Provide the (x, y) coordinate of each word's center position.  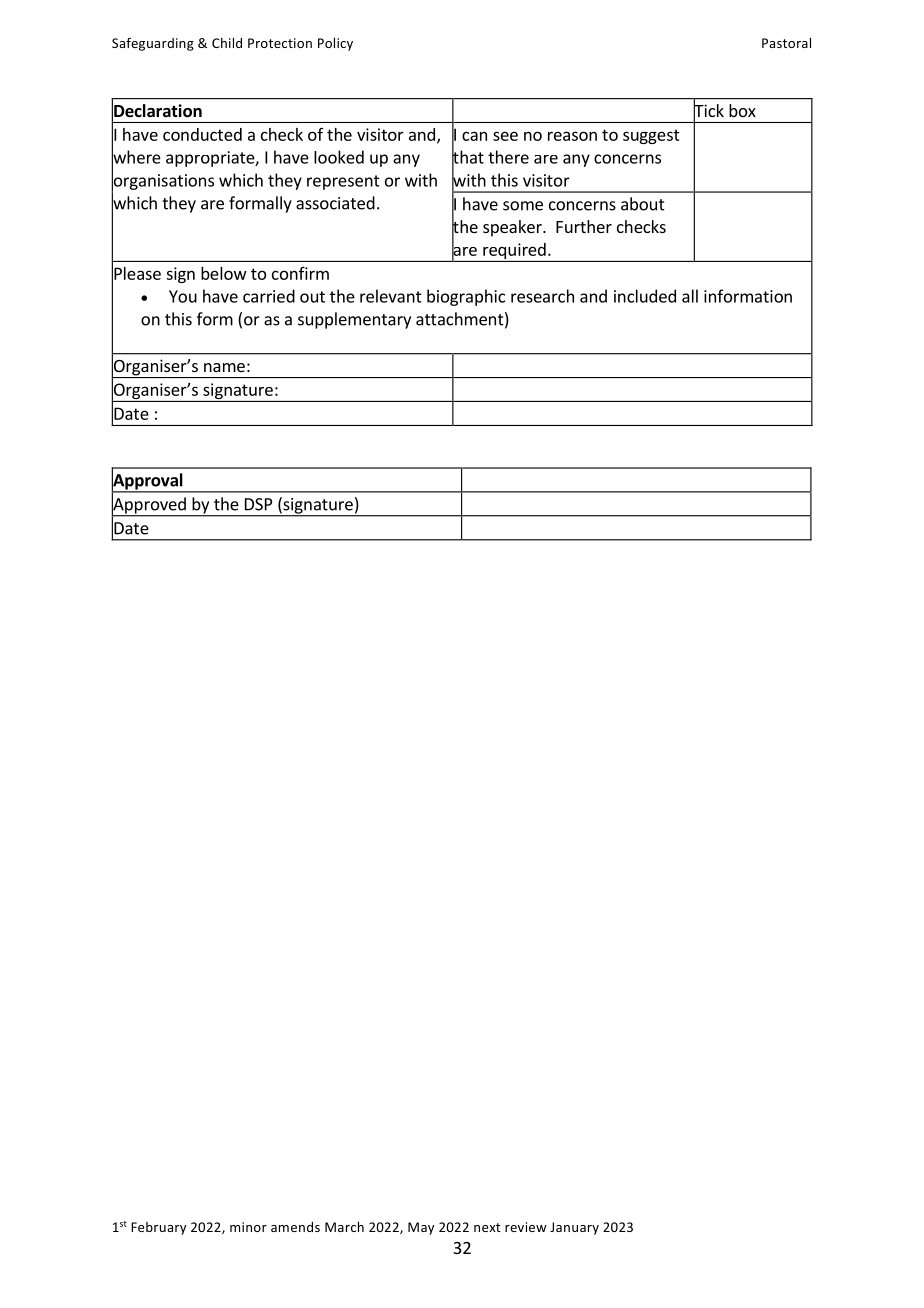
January (574, 1228)
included (645, 296)
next (487, 1227)
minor (248, 1227)
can (474, 136)
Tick (708, 111)
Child (227, 43)
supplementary (354, 320)
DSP (258, 504)
